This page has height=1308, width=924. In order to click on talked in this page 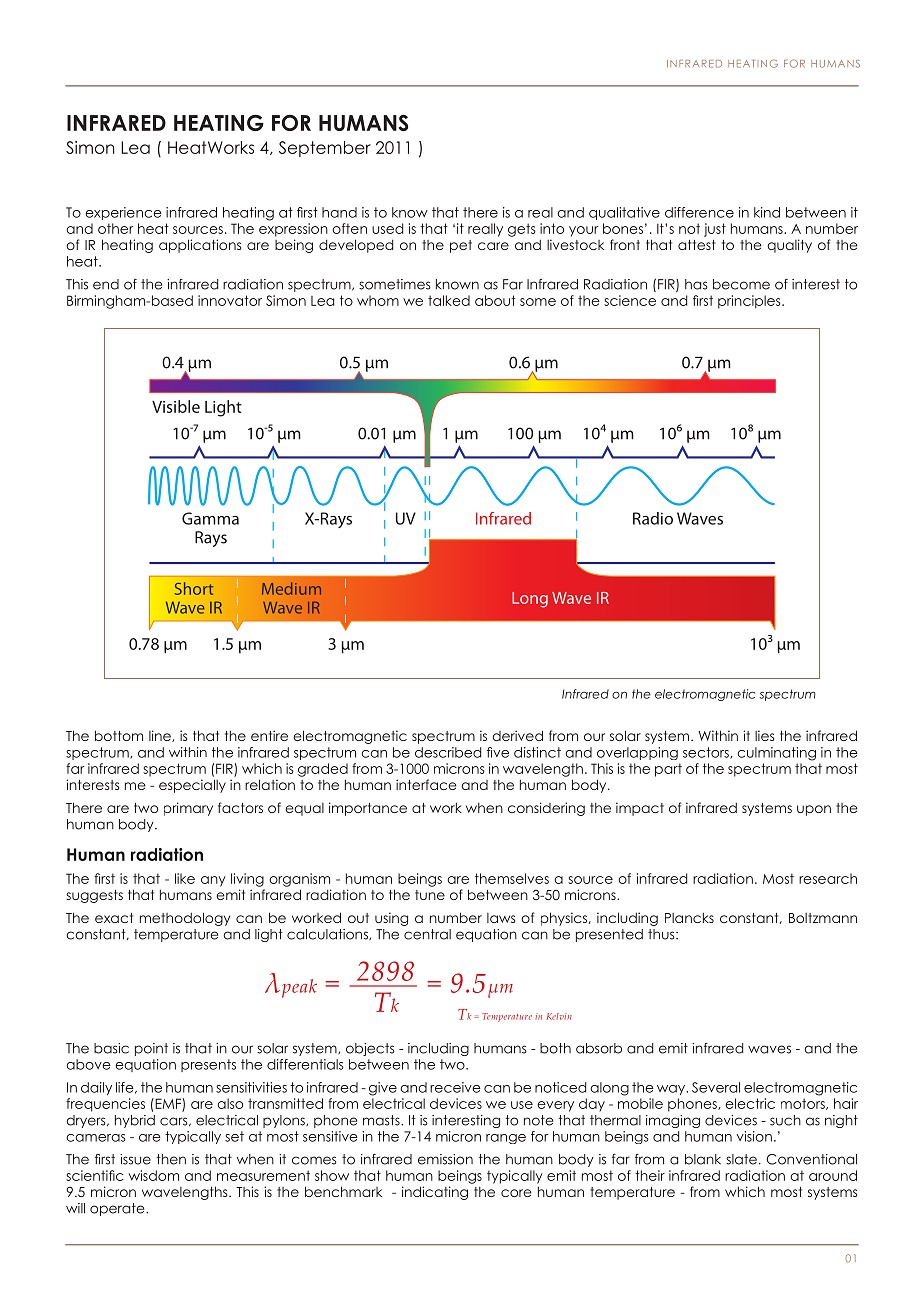, I will do `click(449, 300)`.
